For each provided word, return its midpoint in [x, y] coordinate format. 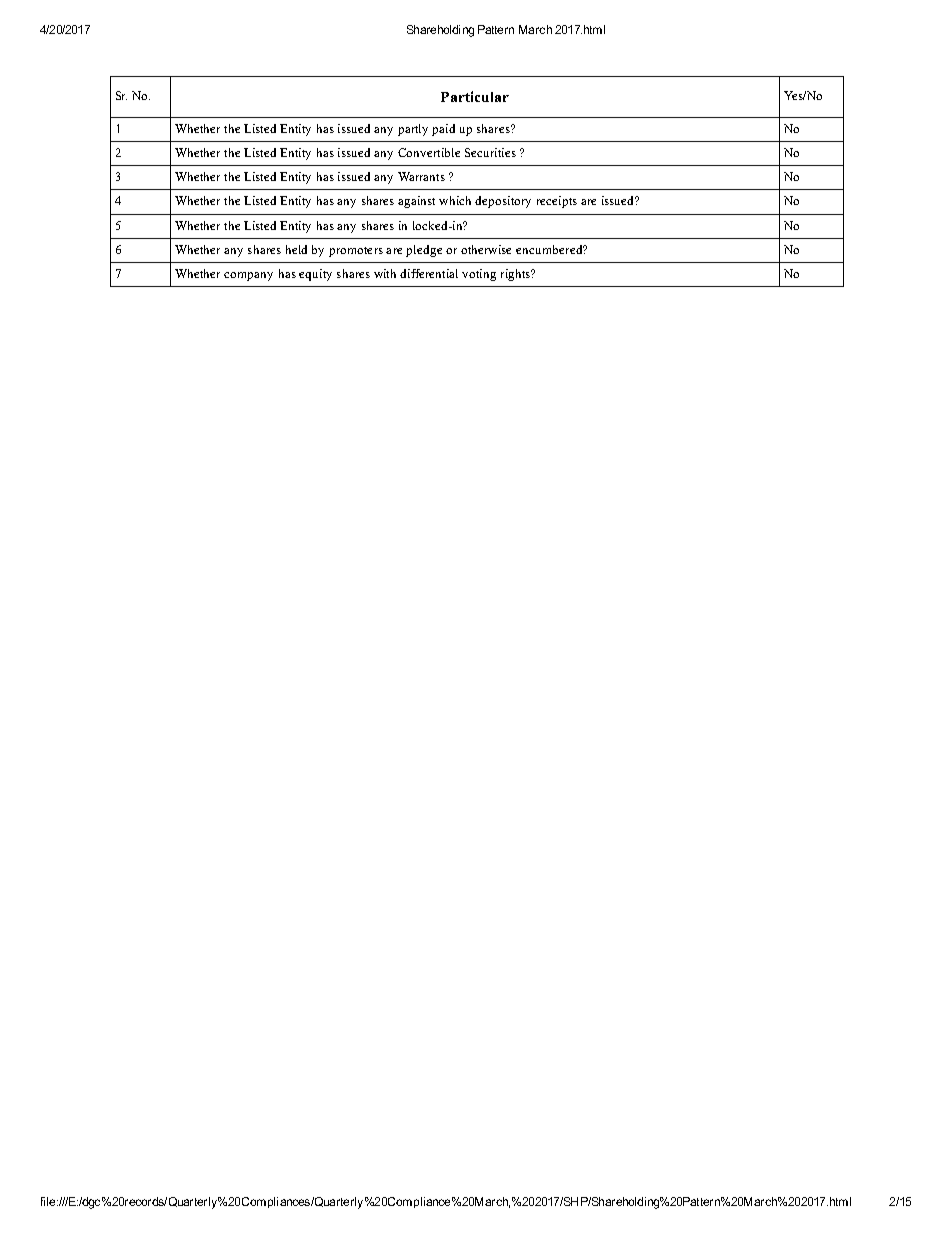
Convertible [429, 152]
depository [503, 202]
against [416, 202]
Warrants [421, 176]
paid [443, 130]
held [296, 249]
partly [413, 130]
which [455, 200]
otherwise [486, 249]
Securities [490, 152]
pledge [424, 251]
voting [479, 275]
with [385, 273]
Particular [475, 96]
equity [315, 275]
